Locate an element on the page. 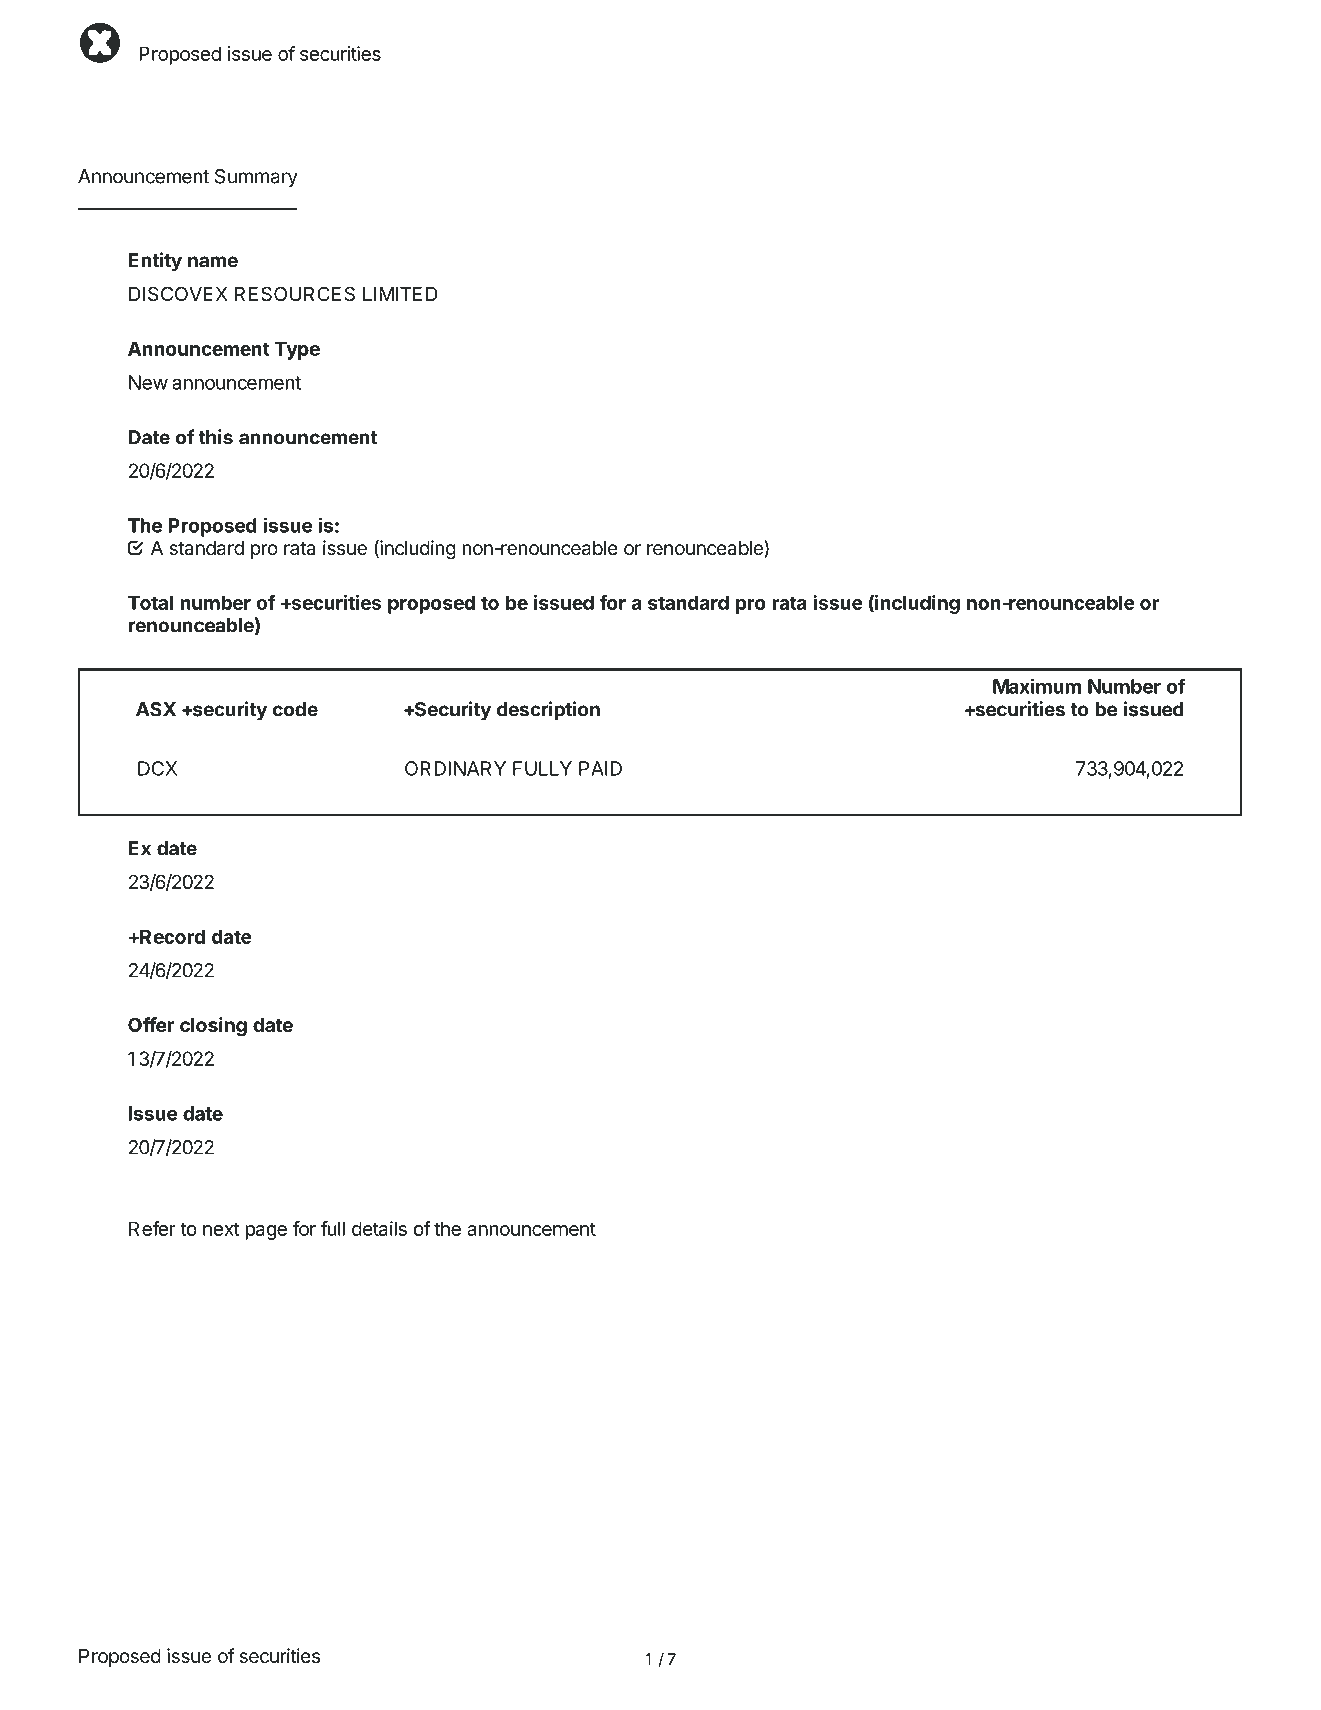 This image has height=1710, width=1321. page is located at coordinates (266, 1232).
